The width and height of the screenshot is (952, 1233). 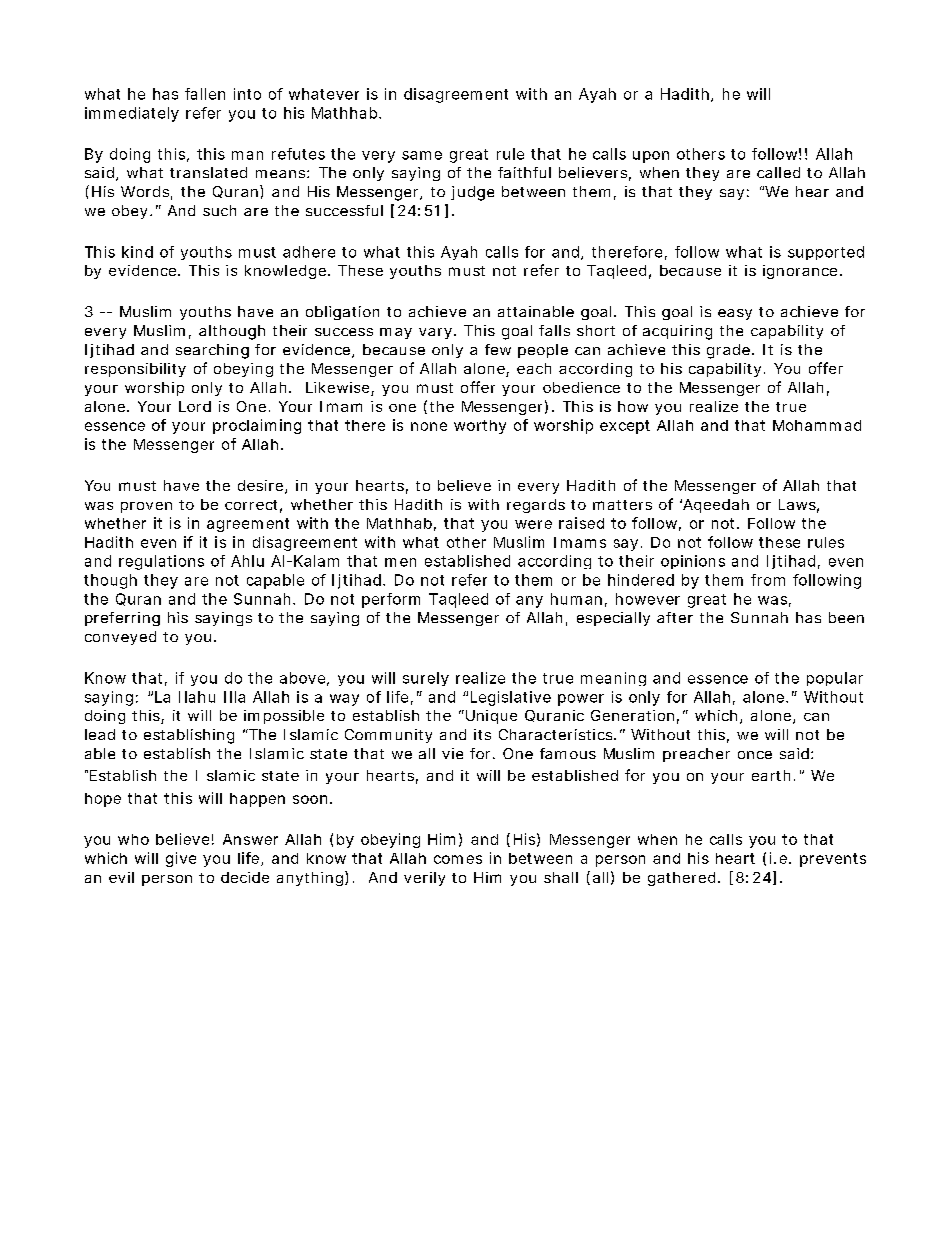 What do you see at coordinates (536, 506) in the screenshot?
I see `regards` at bounding box center [536, 506].
